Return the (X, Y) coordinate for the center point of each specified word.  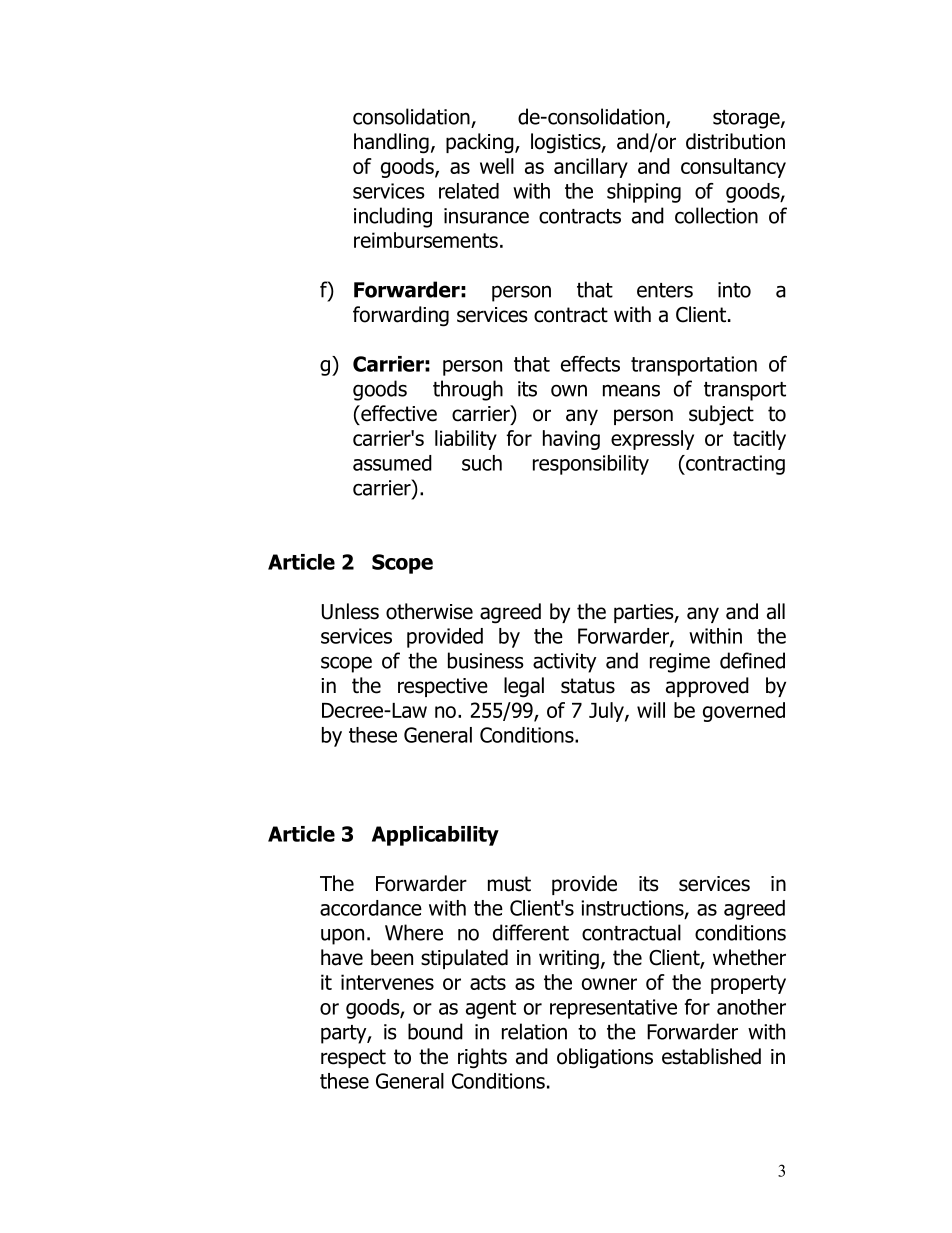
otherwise (429, 611)
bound (435, 1031)
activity (565, 663)
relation (534, 1031)
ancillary (591, 168)
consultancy (733, 168)
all (776, 611)
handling (391, 143)
